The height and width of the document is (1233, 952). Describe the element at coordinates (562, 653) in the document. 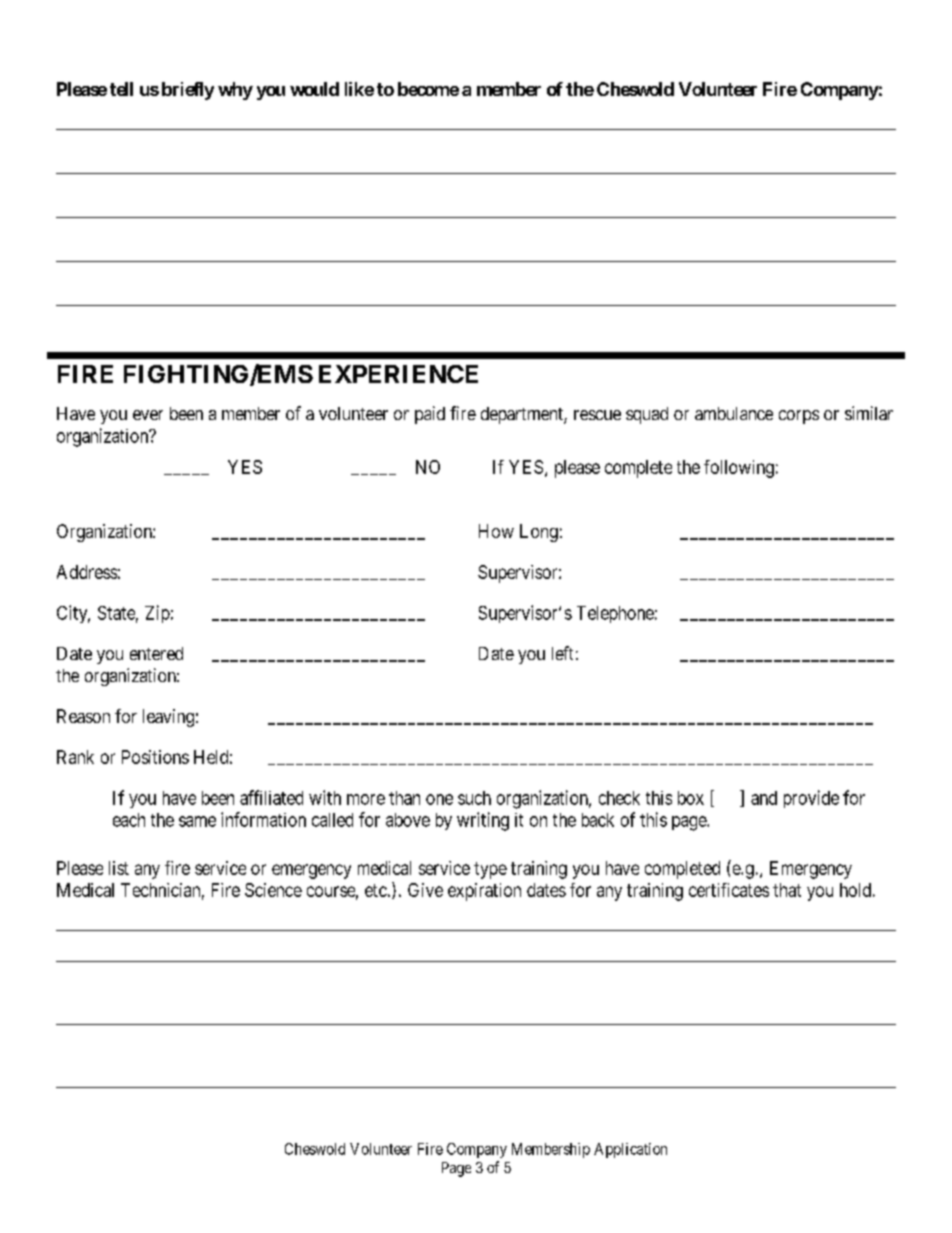

I see `left` at that location.
